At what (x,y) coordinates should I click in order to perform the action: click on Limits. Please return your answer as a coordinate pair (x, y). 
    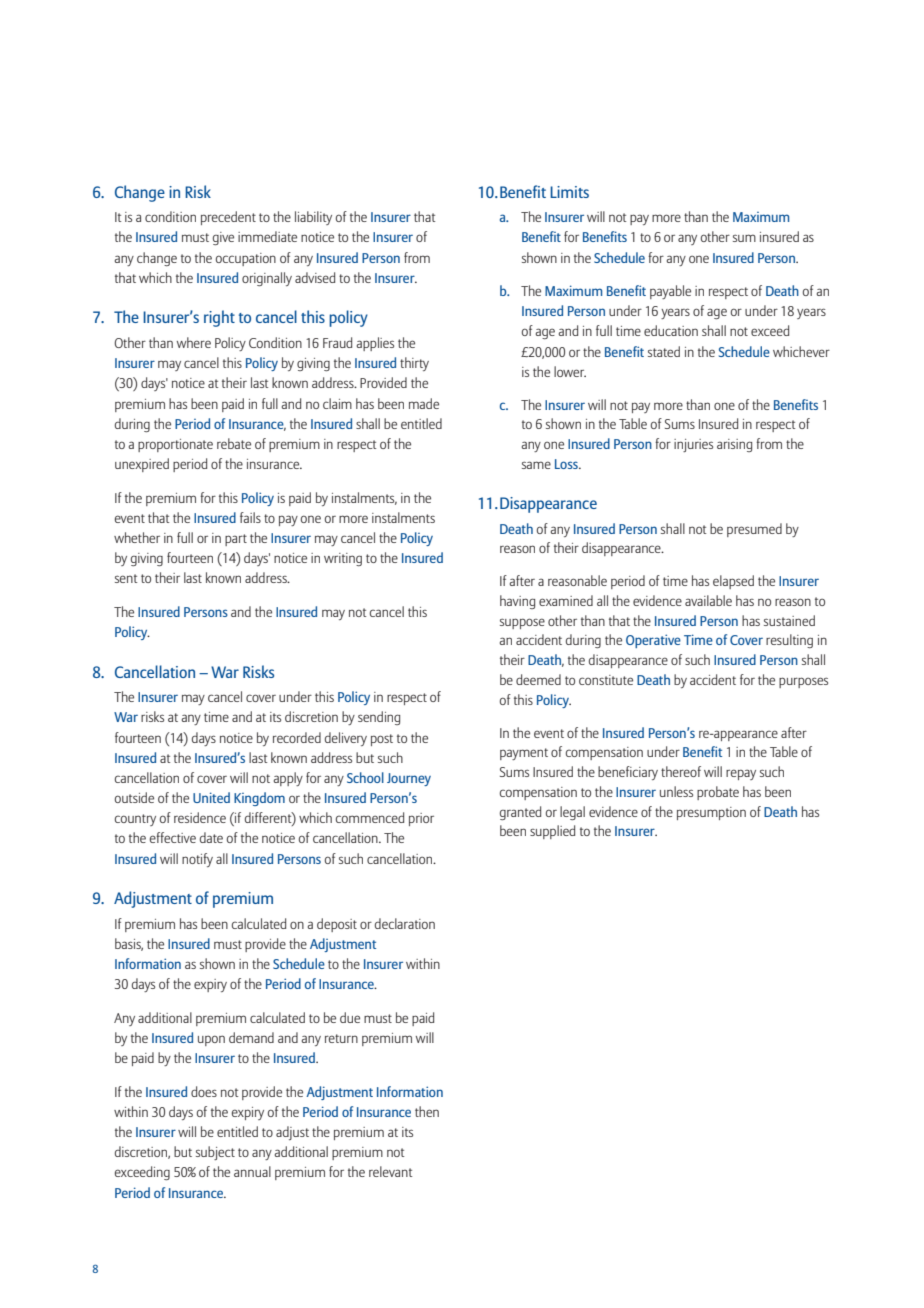
    Looking at the image, I should click on (569, 192).
